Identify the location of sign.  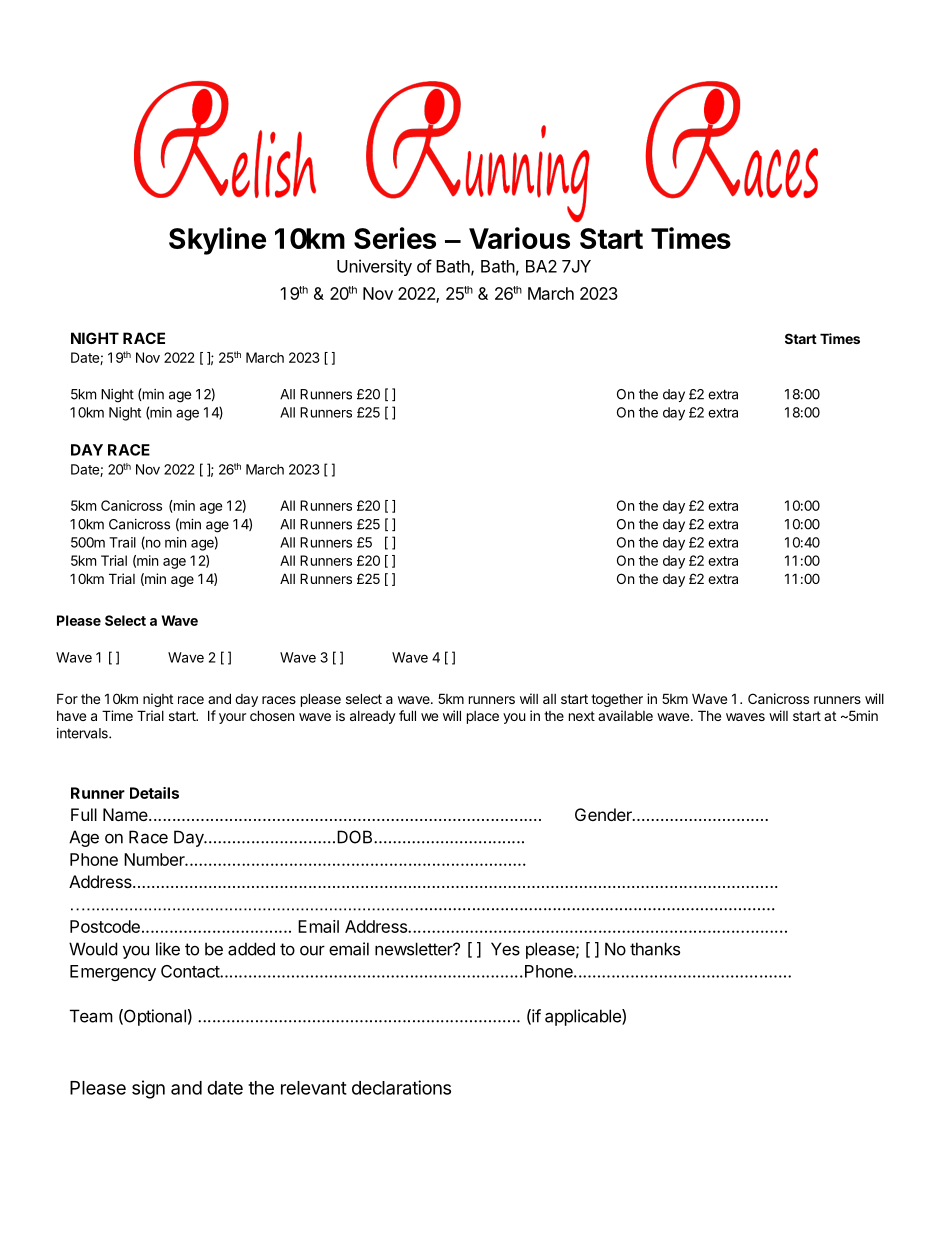
(148, 1089).
